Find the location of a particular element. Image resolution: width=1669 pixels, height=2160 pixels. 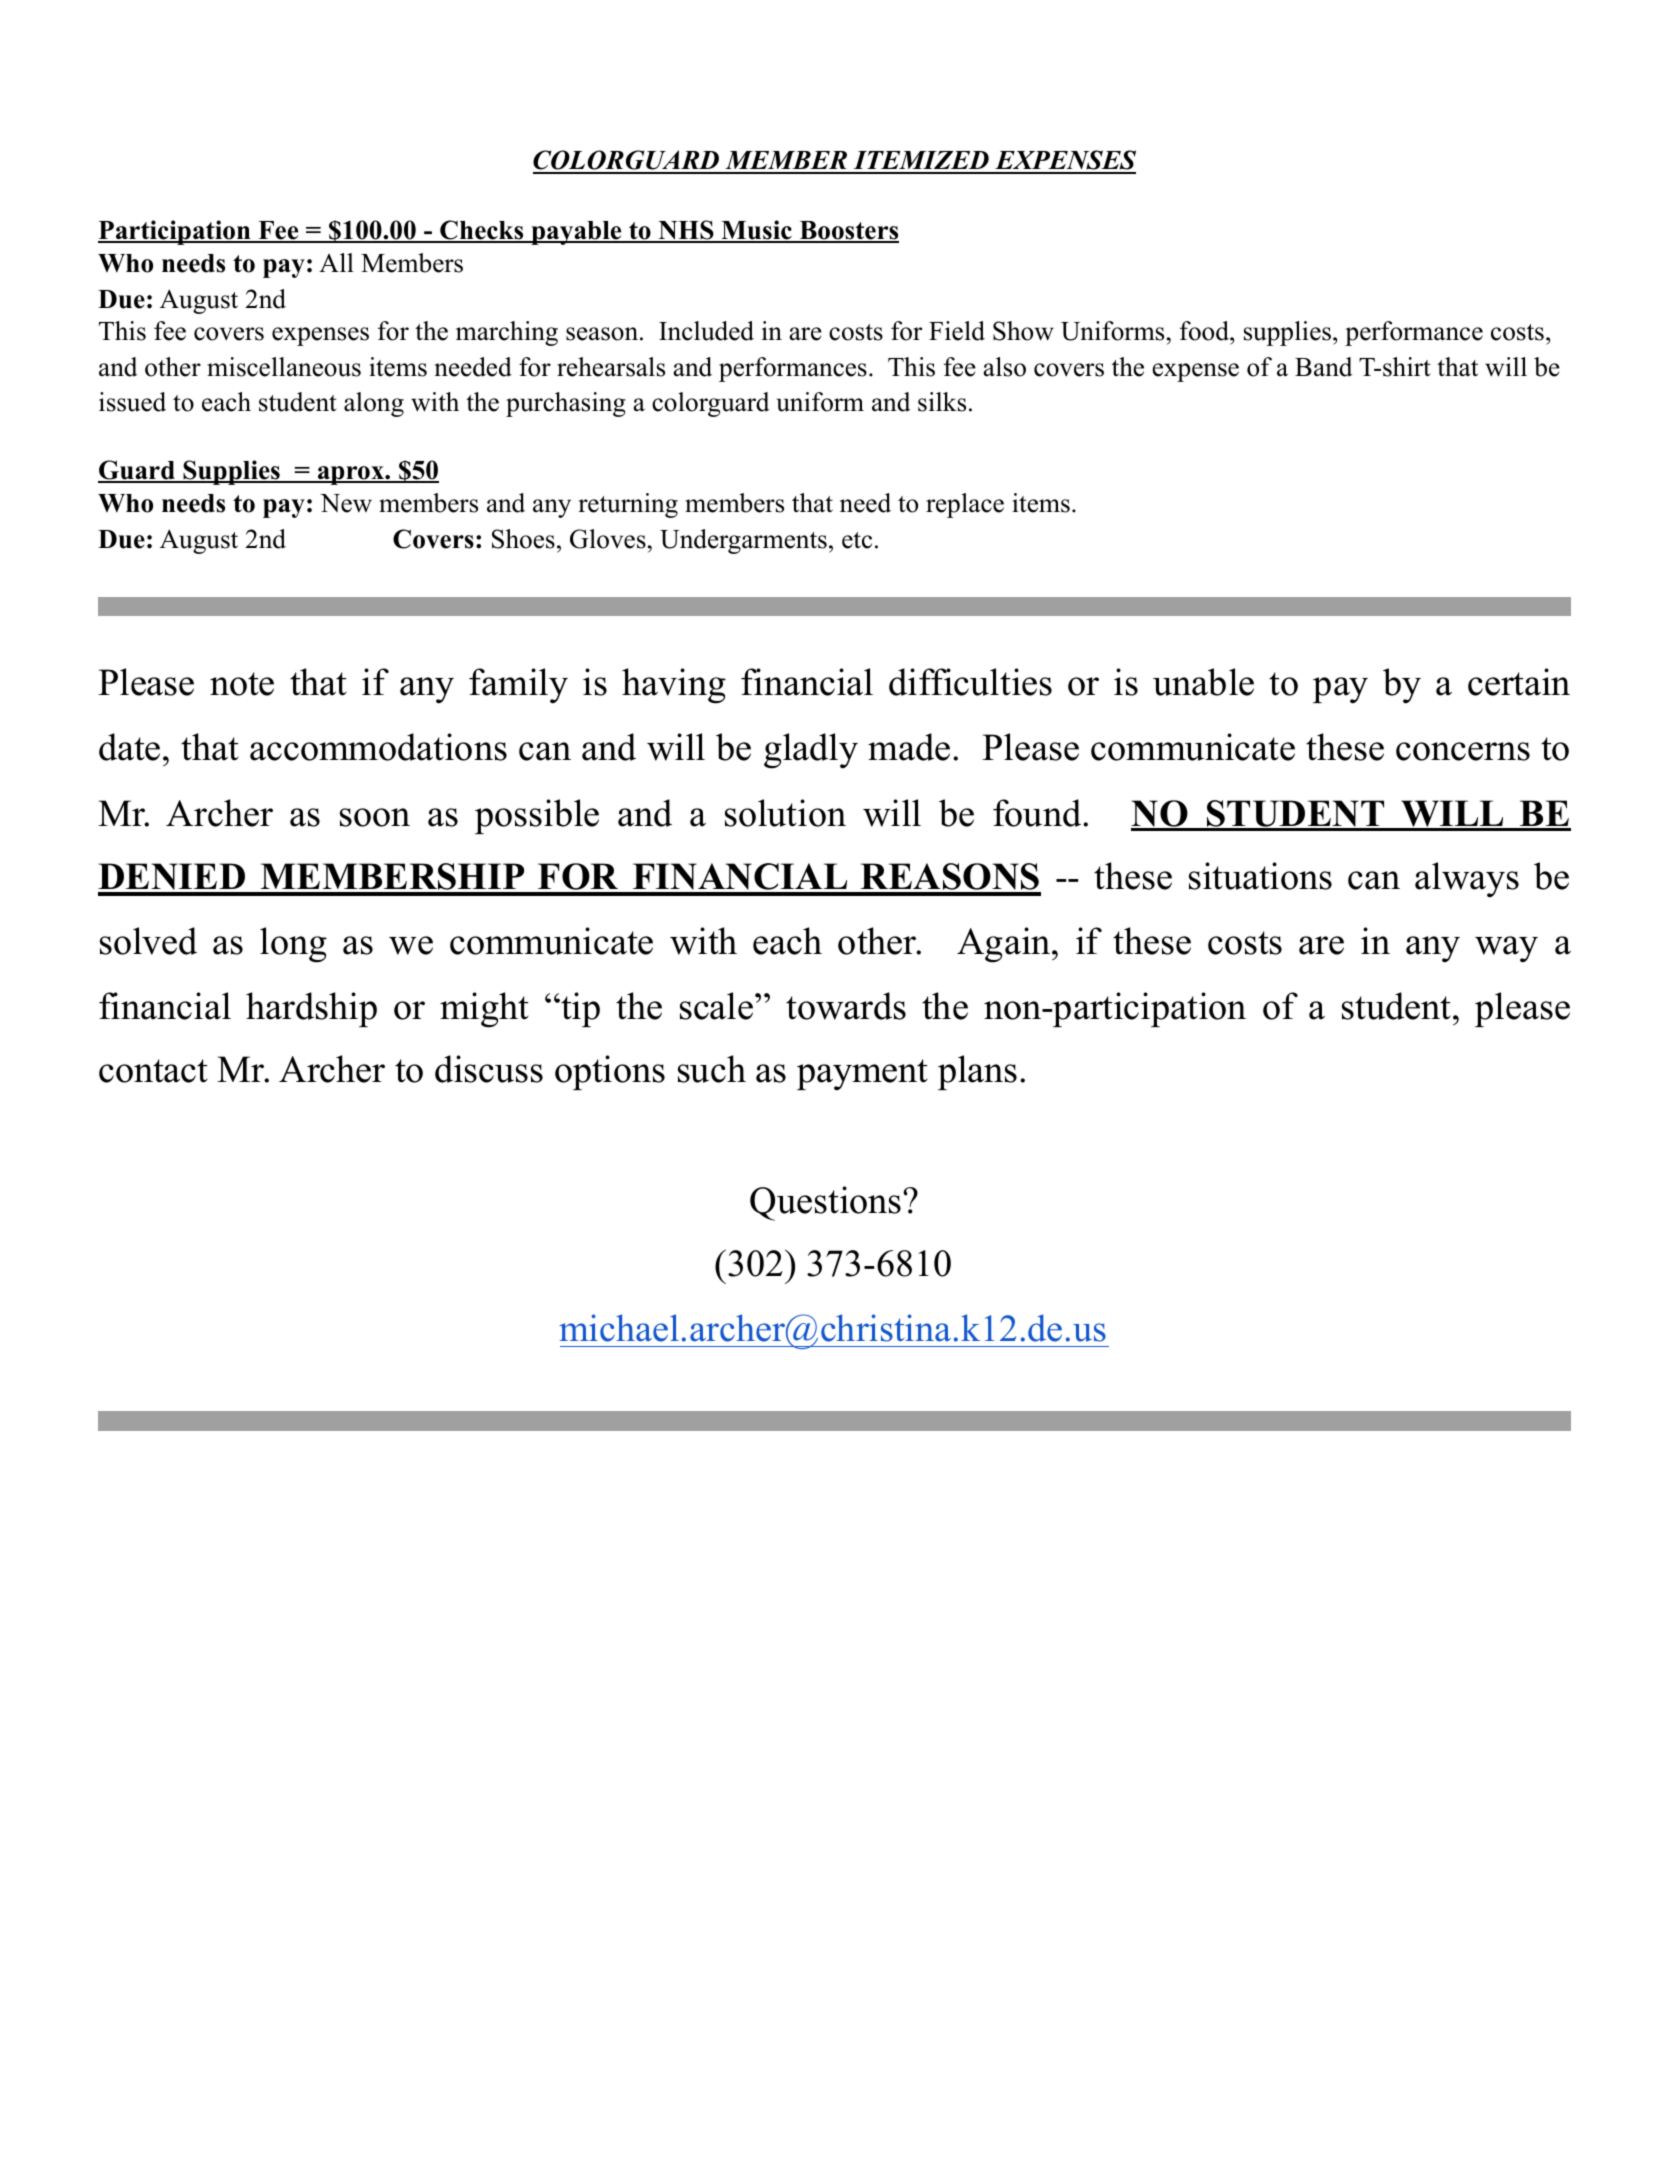

always is located at coordinates (1467, 880).
